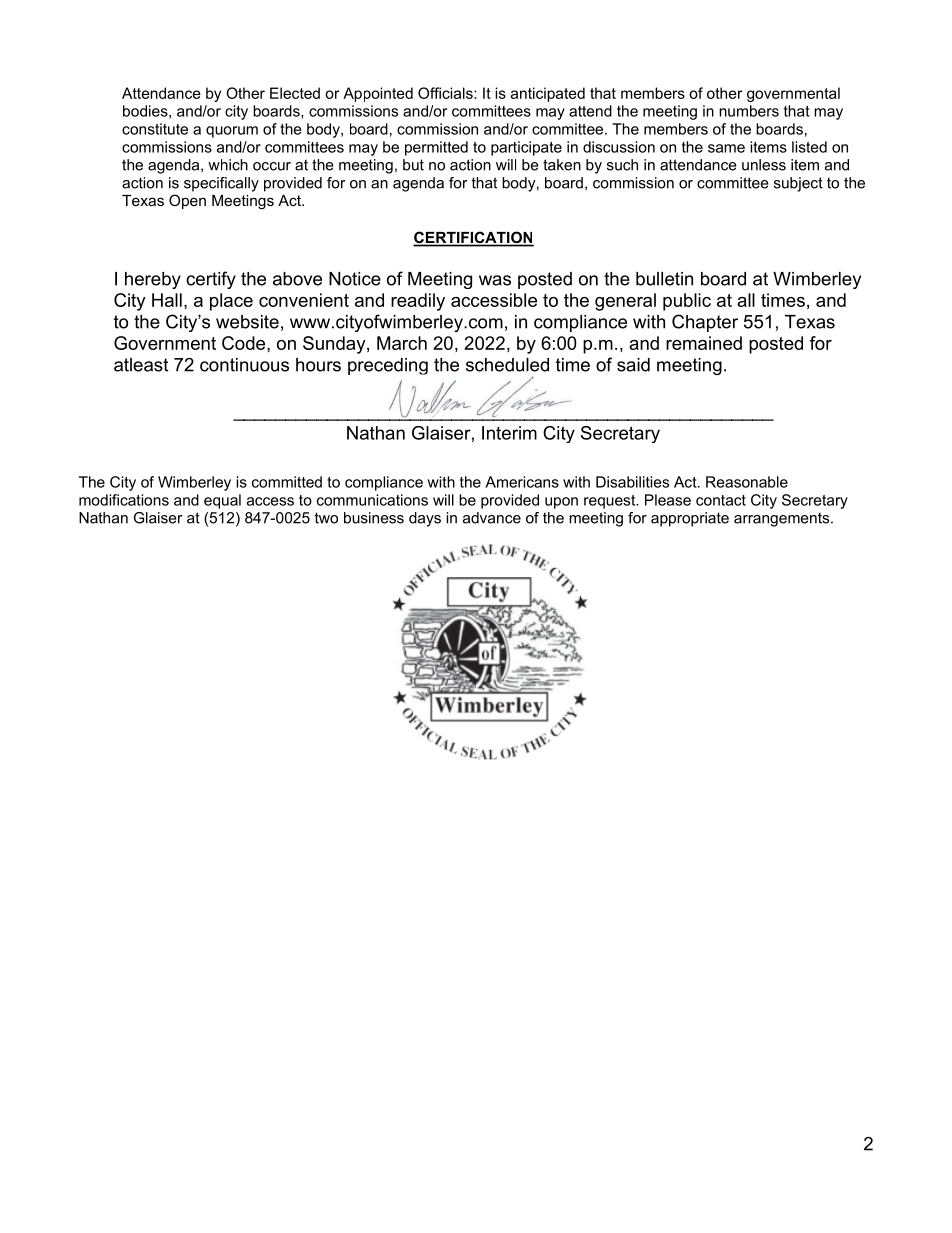  Describe the element at coordinates (633, 365) in the screenshot. I see `said` at that location.
